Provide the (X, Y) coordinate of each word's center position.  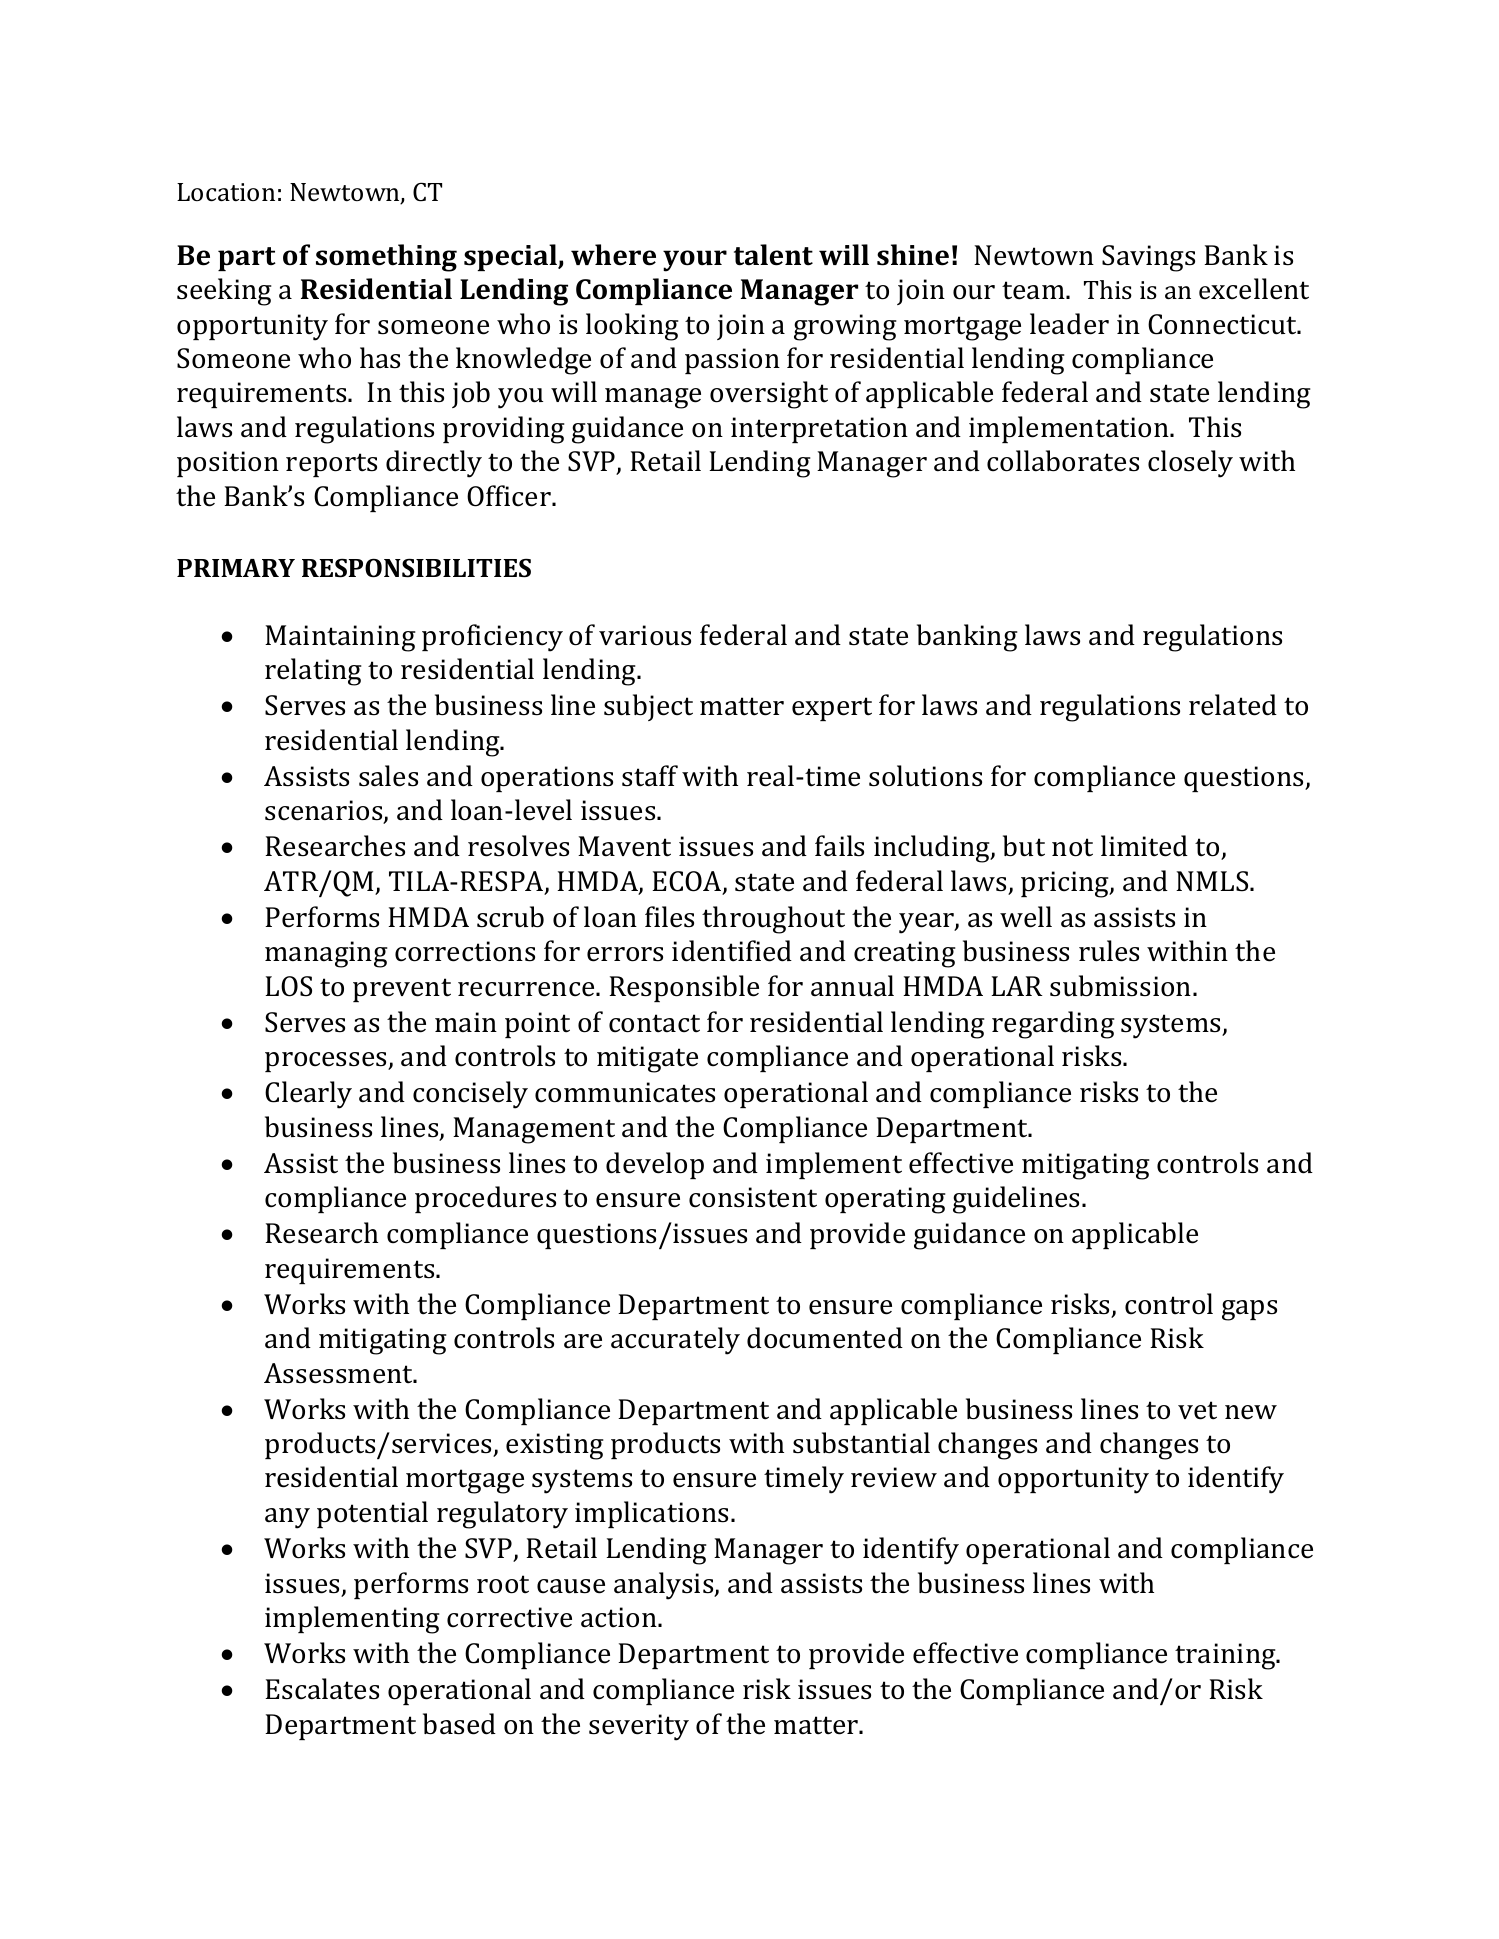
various (645, 635)
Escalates (322, 1689)
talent (773, 255)
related (1233, 705)
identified (732, 951)
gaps (1249, 1310)
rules (1109, 951)
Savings (1148, 258)
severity (639, 1727)
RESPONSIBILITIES (416, 568)
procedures (485, 1199)
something (386, 258)
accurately (675, 1341)
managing (326, 954)
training (1226, 1656)
